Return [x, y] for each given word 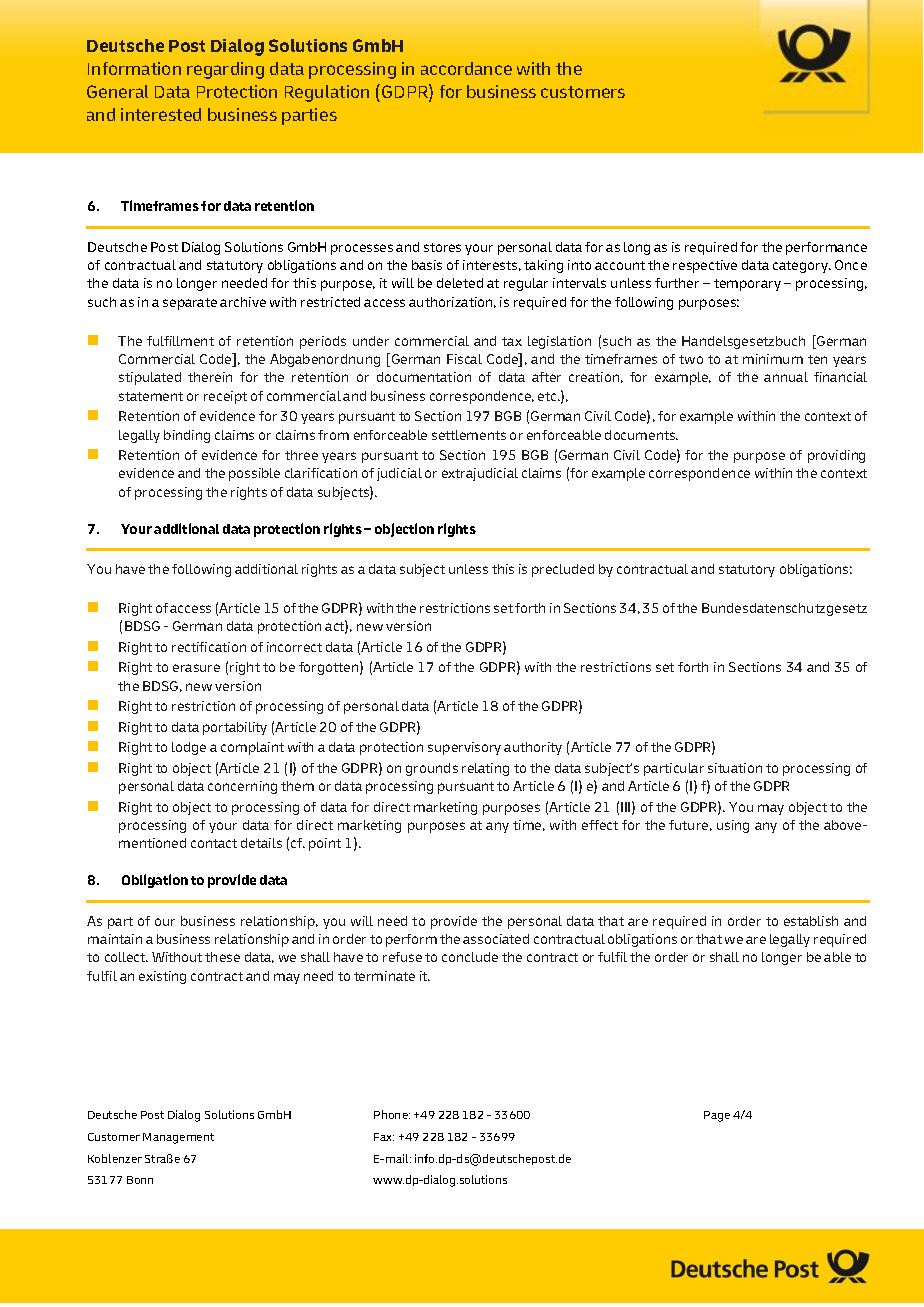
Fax [384, 1137]
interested [161, 114]
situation [735, 768]
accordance [466, 68]
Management [178, 1138]
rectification [209, 647]
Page [717, 1116]
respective [705, 266]
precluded [563, 570]
